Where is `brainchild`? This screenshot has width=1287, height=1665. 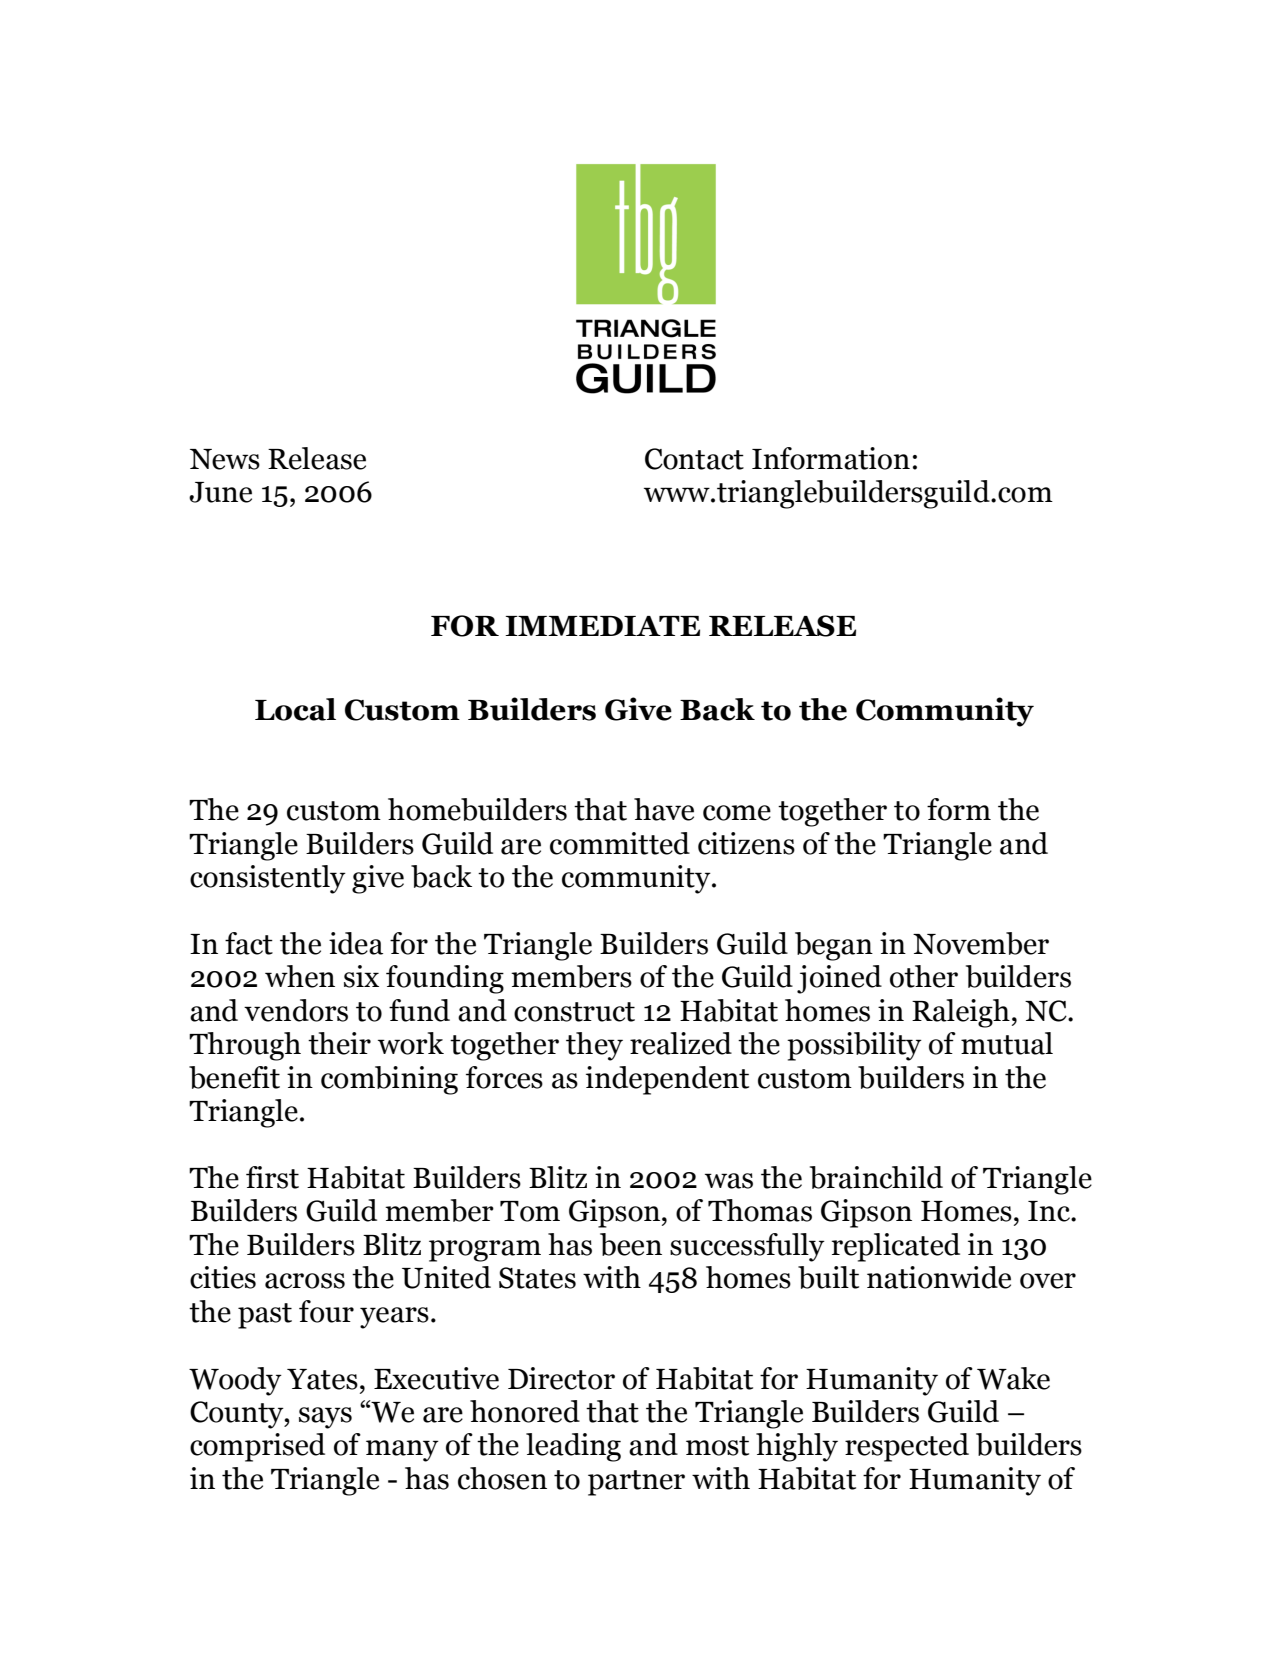 brainchild is located at coordinates (876, 1177).
